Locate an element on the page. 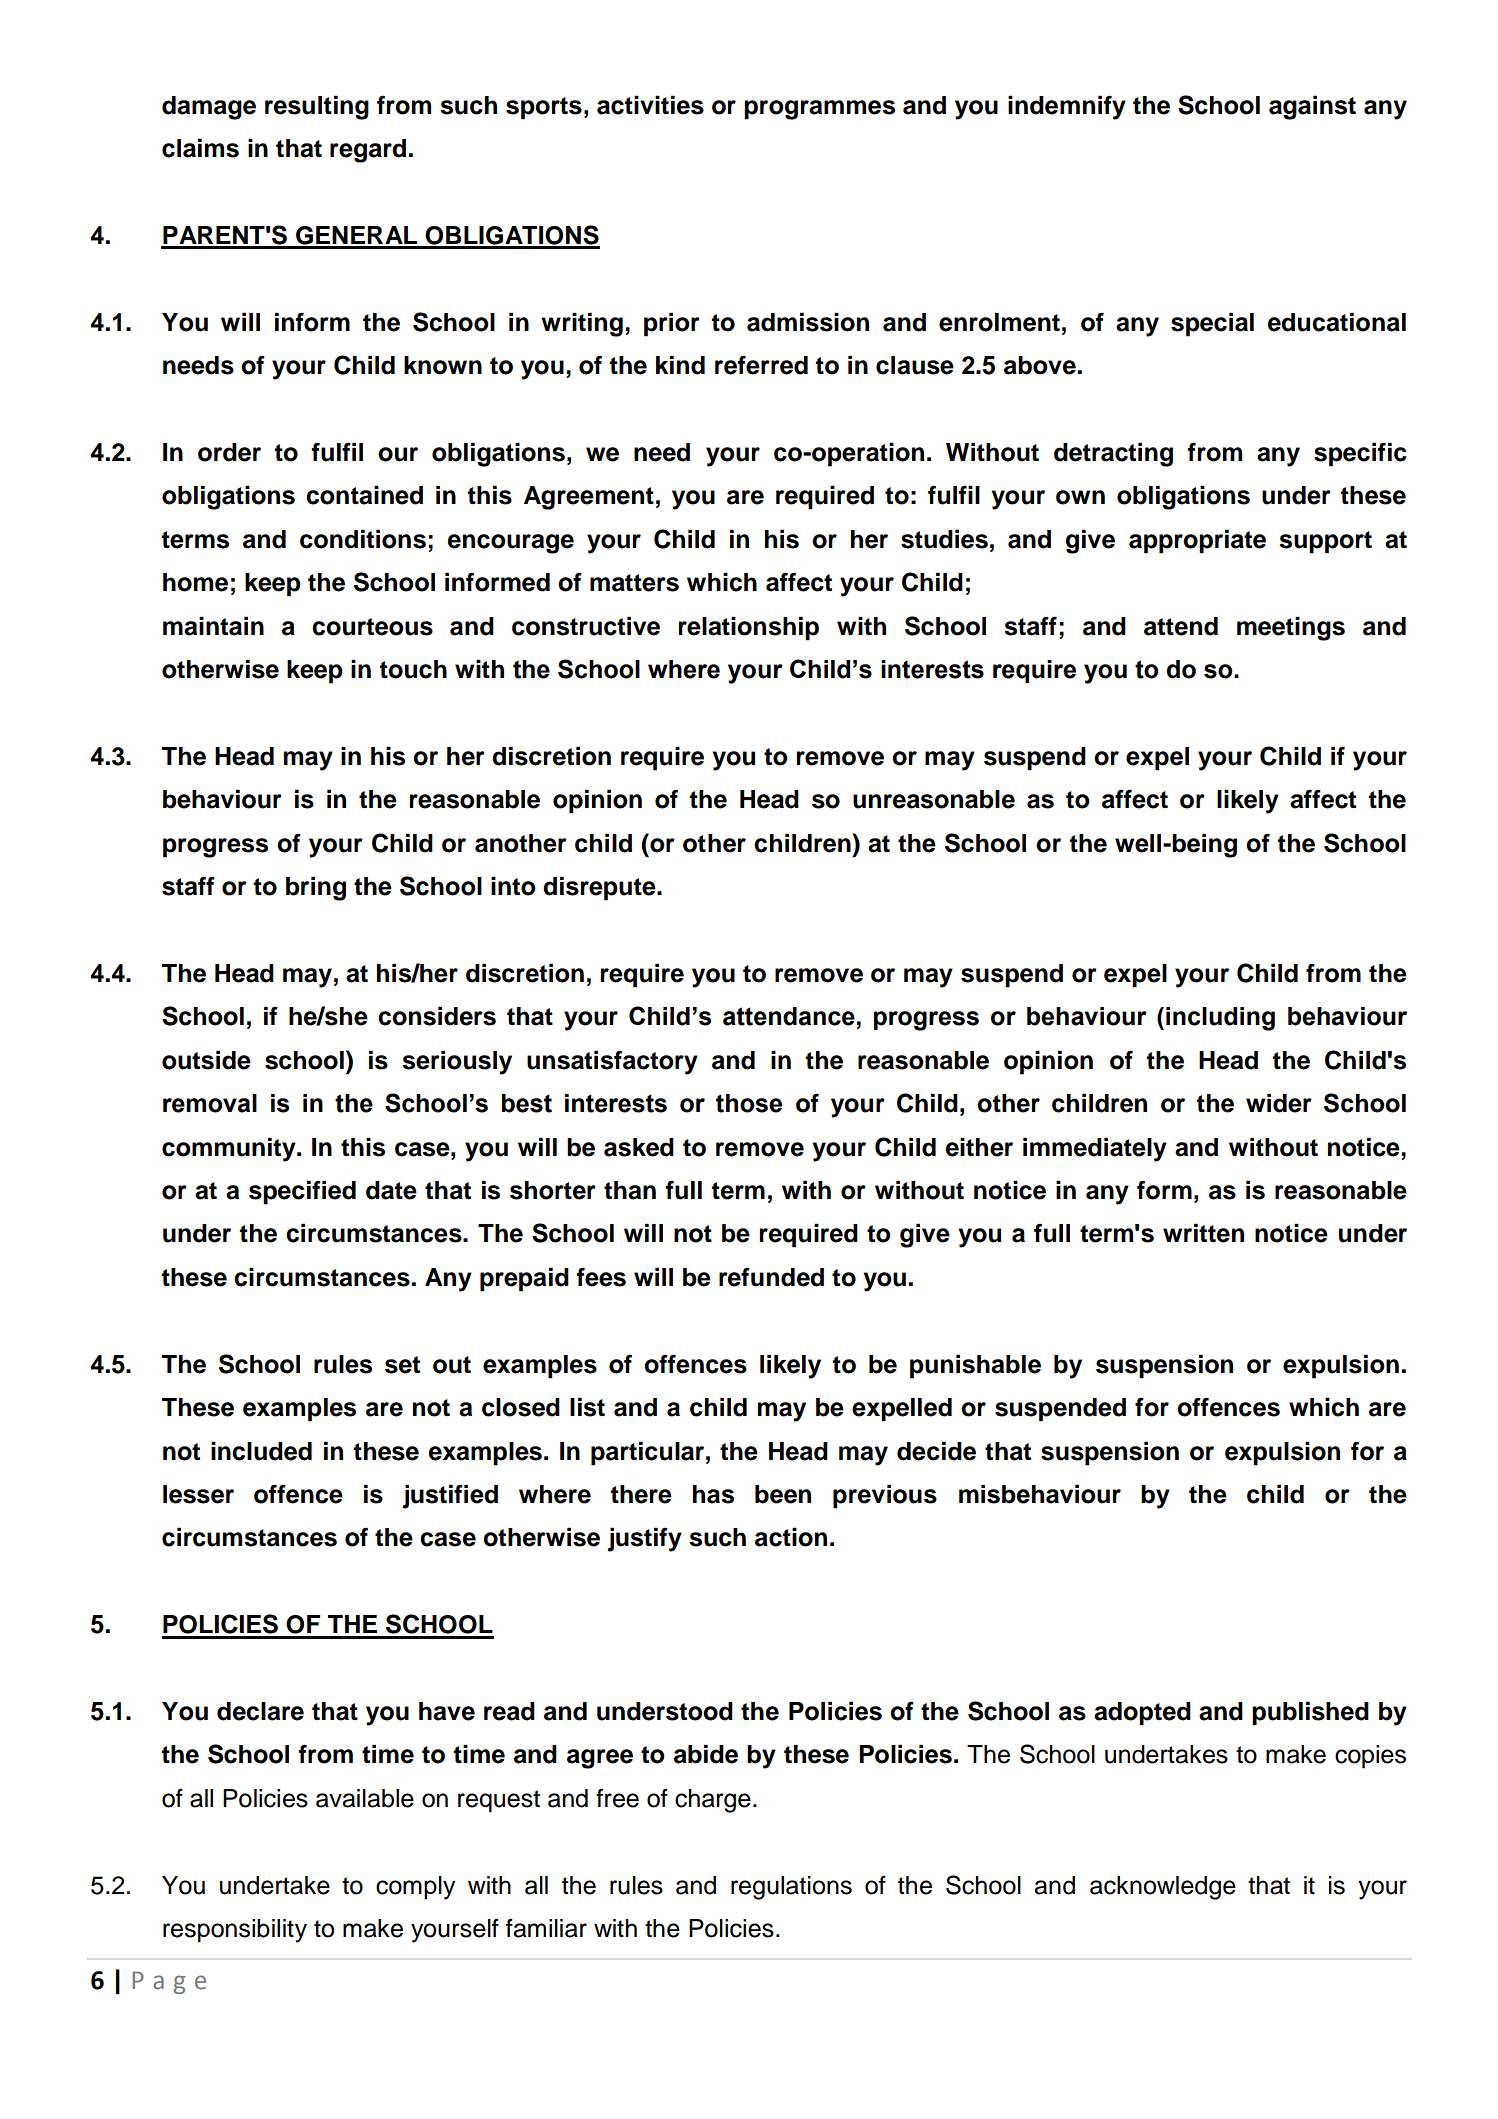 This page has height=2119, width=1498. including is located at coordinates (1220, 1019).
